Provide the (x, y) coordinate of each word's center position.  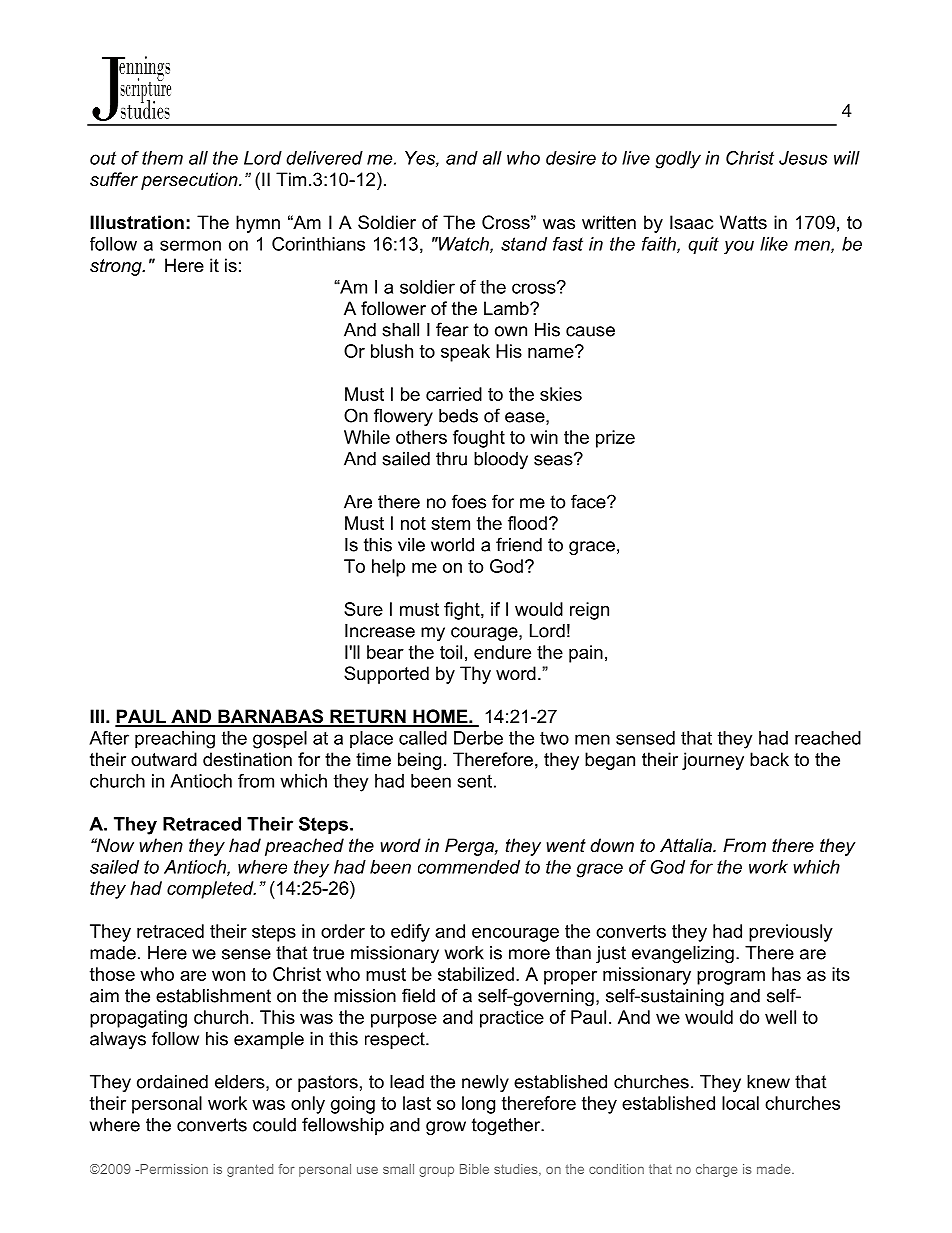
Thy (475, 675)
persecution (190, 181)
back (769, 759)
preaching (175, 740)
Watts (743, 222)
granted (250, 1170)
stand (524, 244)
